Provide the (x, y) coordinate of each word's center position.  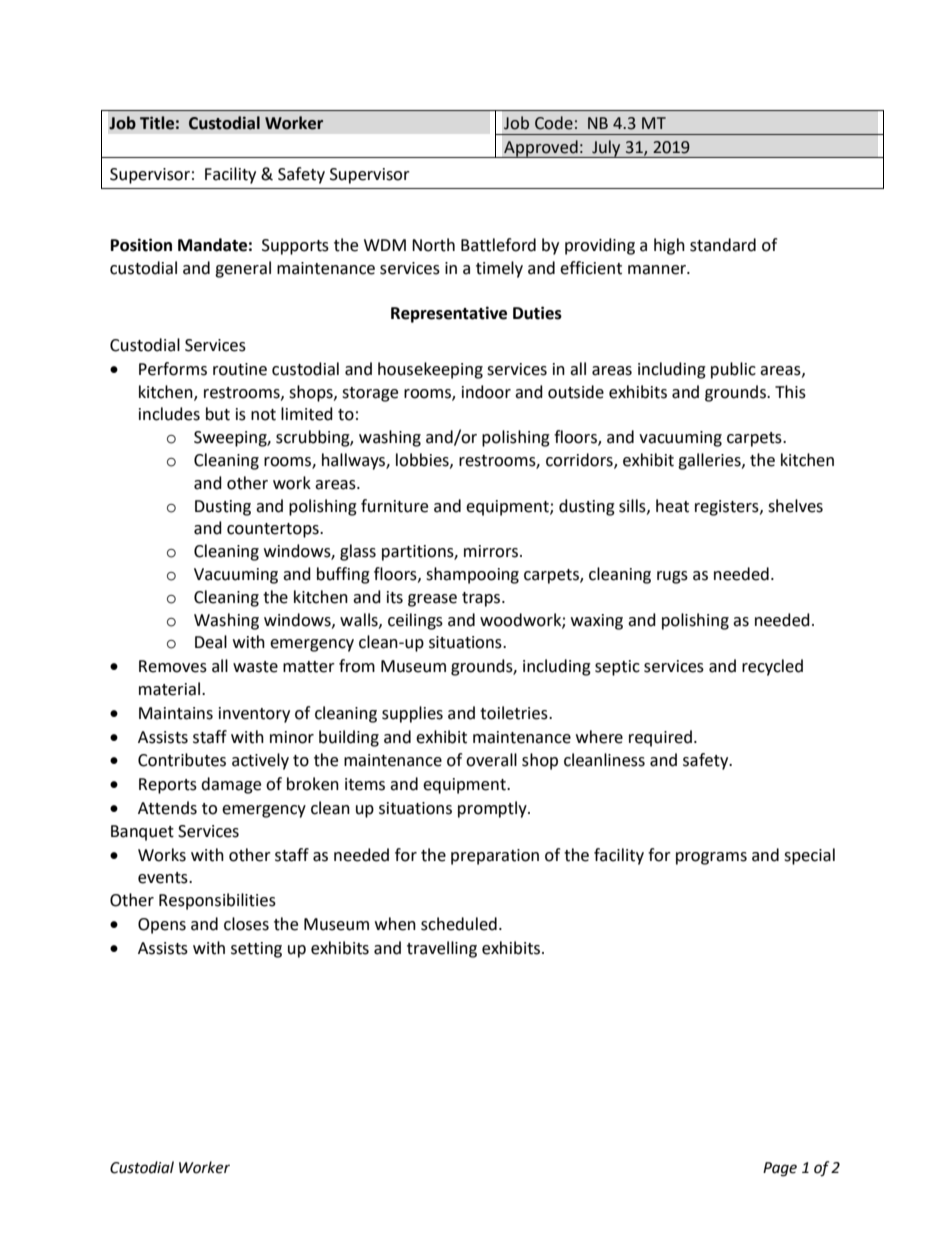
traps (482, 599)
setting (256, 950)
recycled (772, 667)
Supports (295, 247)
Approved (541, 149)
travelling (442, 949)
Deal (211, 642)
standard (723, 245)
